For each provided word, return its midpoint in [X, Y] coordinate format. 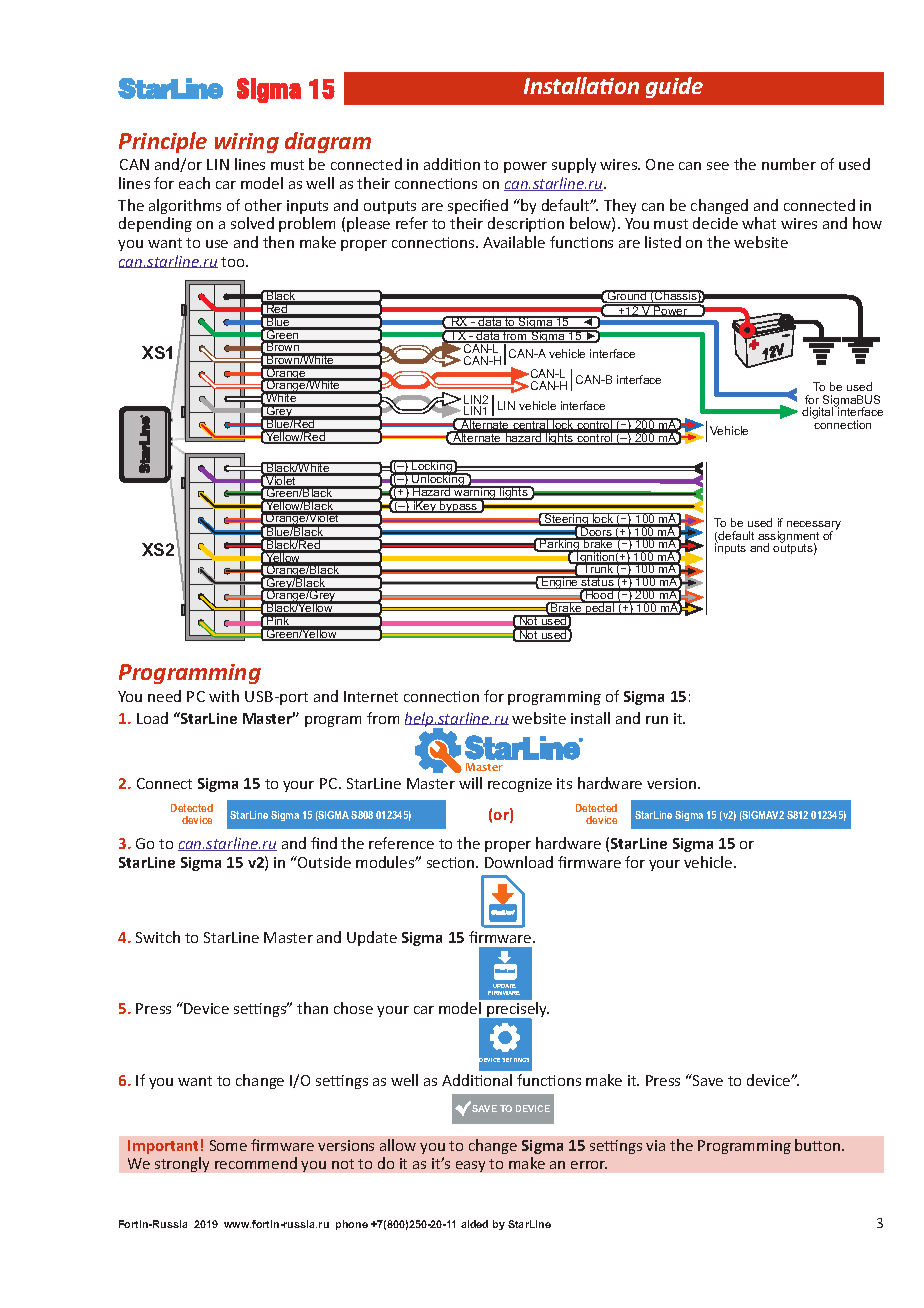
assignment [788, 538]
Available [514, 242]
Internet [371, 696]
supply [574, 165]
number [789, 164]
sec [438, 864]
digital [819, 412]
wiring [247, 143]
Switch [158, 937]
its [564, 783]
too [234, 262]
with [224, 696]
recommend [256, 1163]
